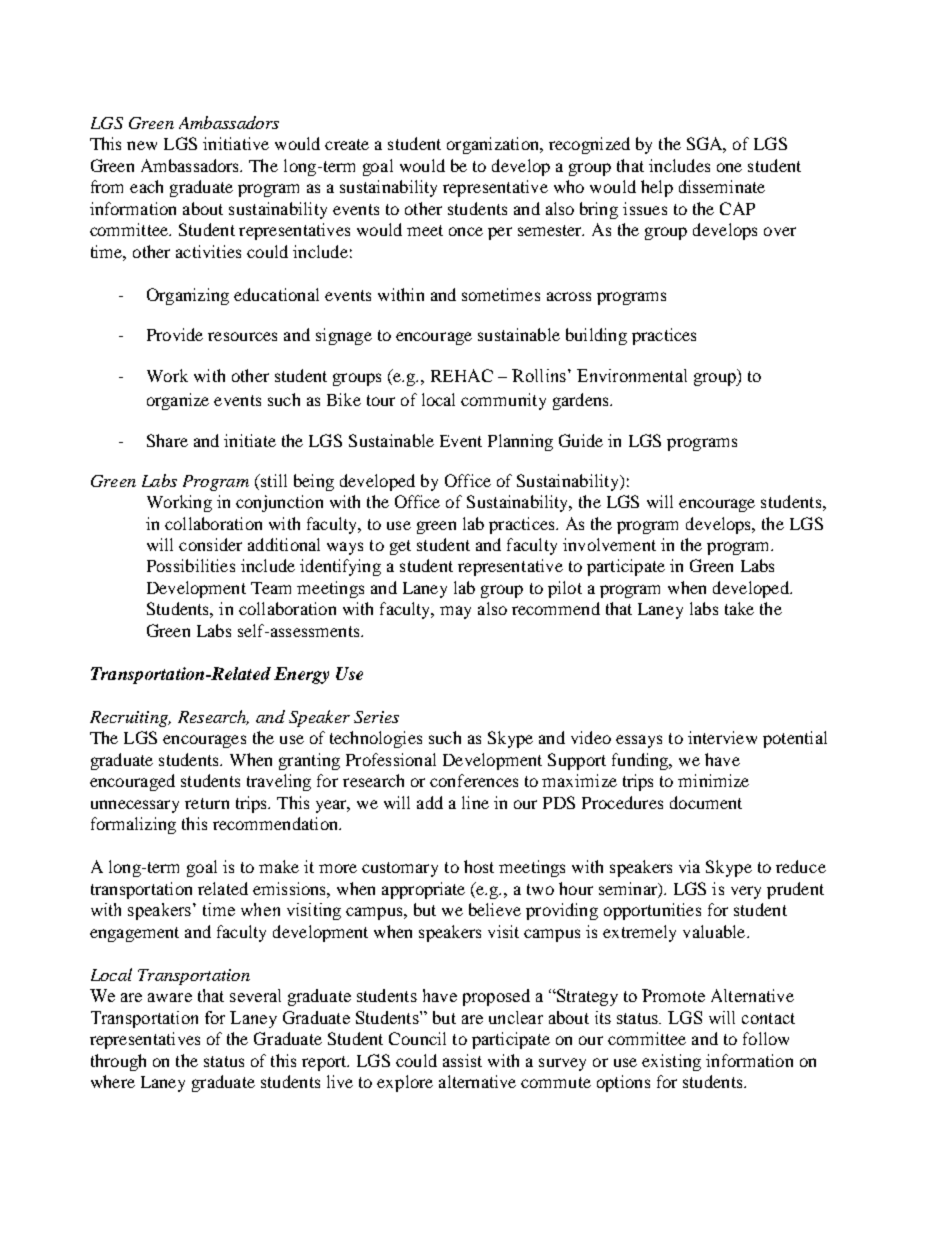 The height and width of the screenshot is (1233, 952). What do you see at coordinates (632, 375) in the screenshot?
I see `Environmental` at bounding box center [632, 375].
